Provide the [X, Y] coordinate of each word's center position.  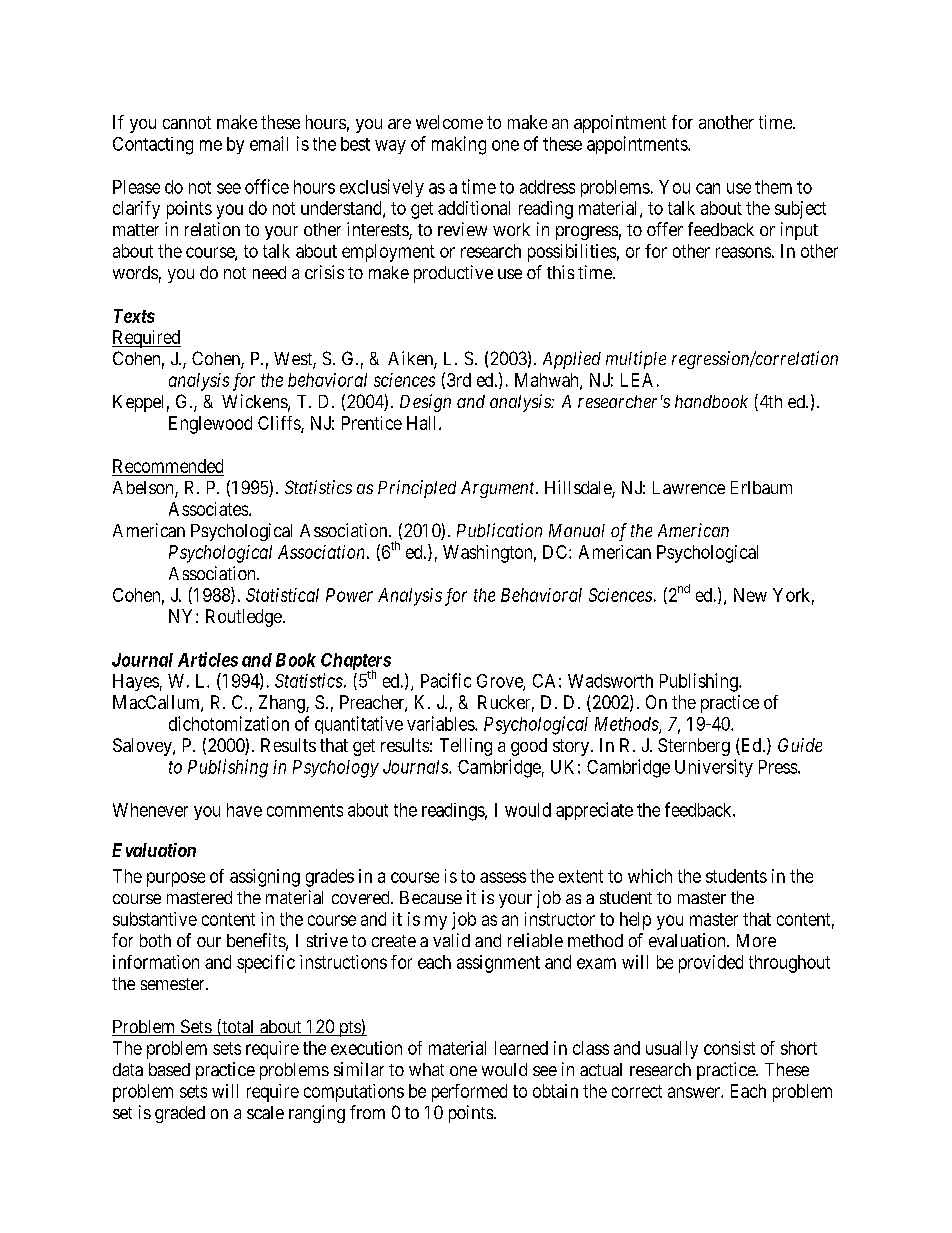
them [773, 187]
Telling [466, 747]
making [459, 145]
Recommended [168, 466]
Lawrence [689, 487]
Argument [499, 489]
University [714, 768]
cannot [187, 122]
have [244, 810]
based [169, 1069]
